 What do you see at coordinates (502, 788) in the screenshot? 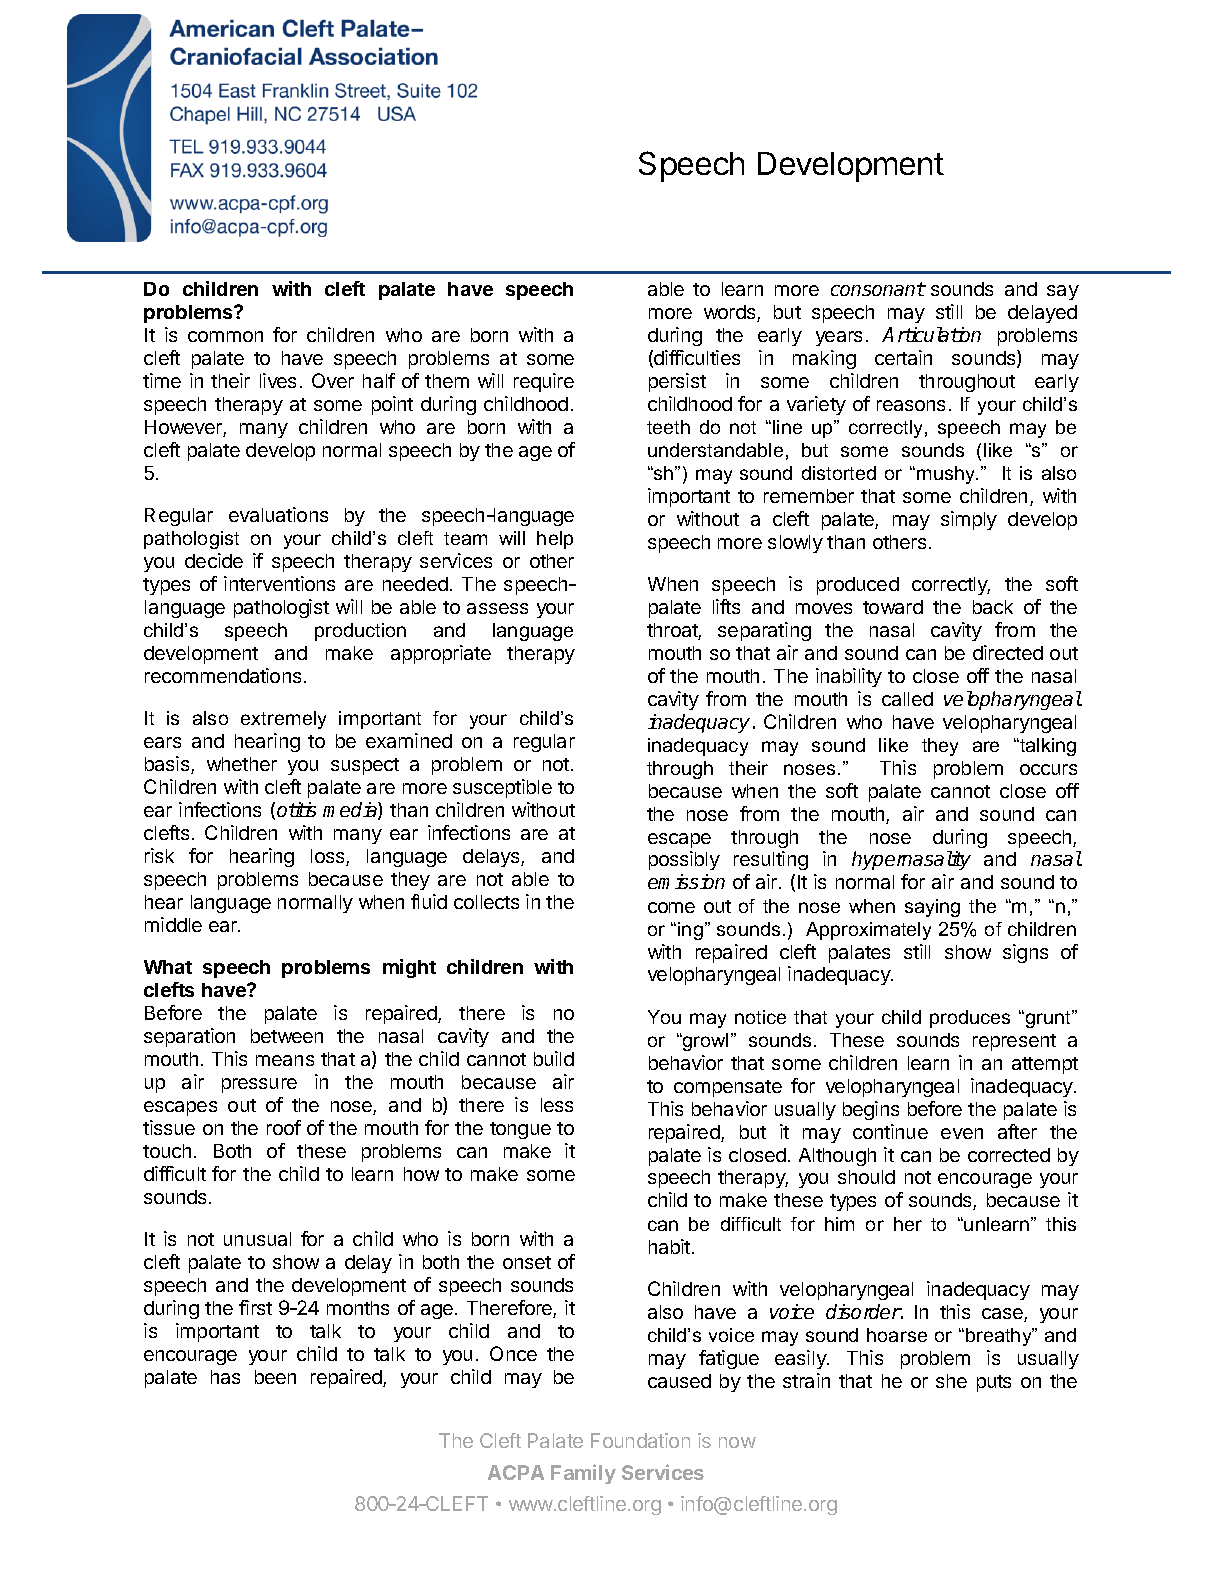
I see `susceptible` at bounding box center [502, 788].
